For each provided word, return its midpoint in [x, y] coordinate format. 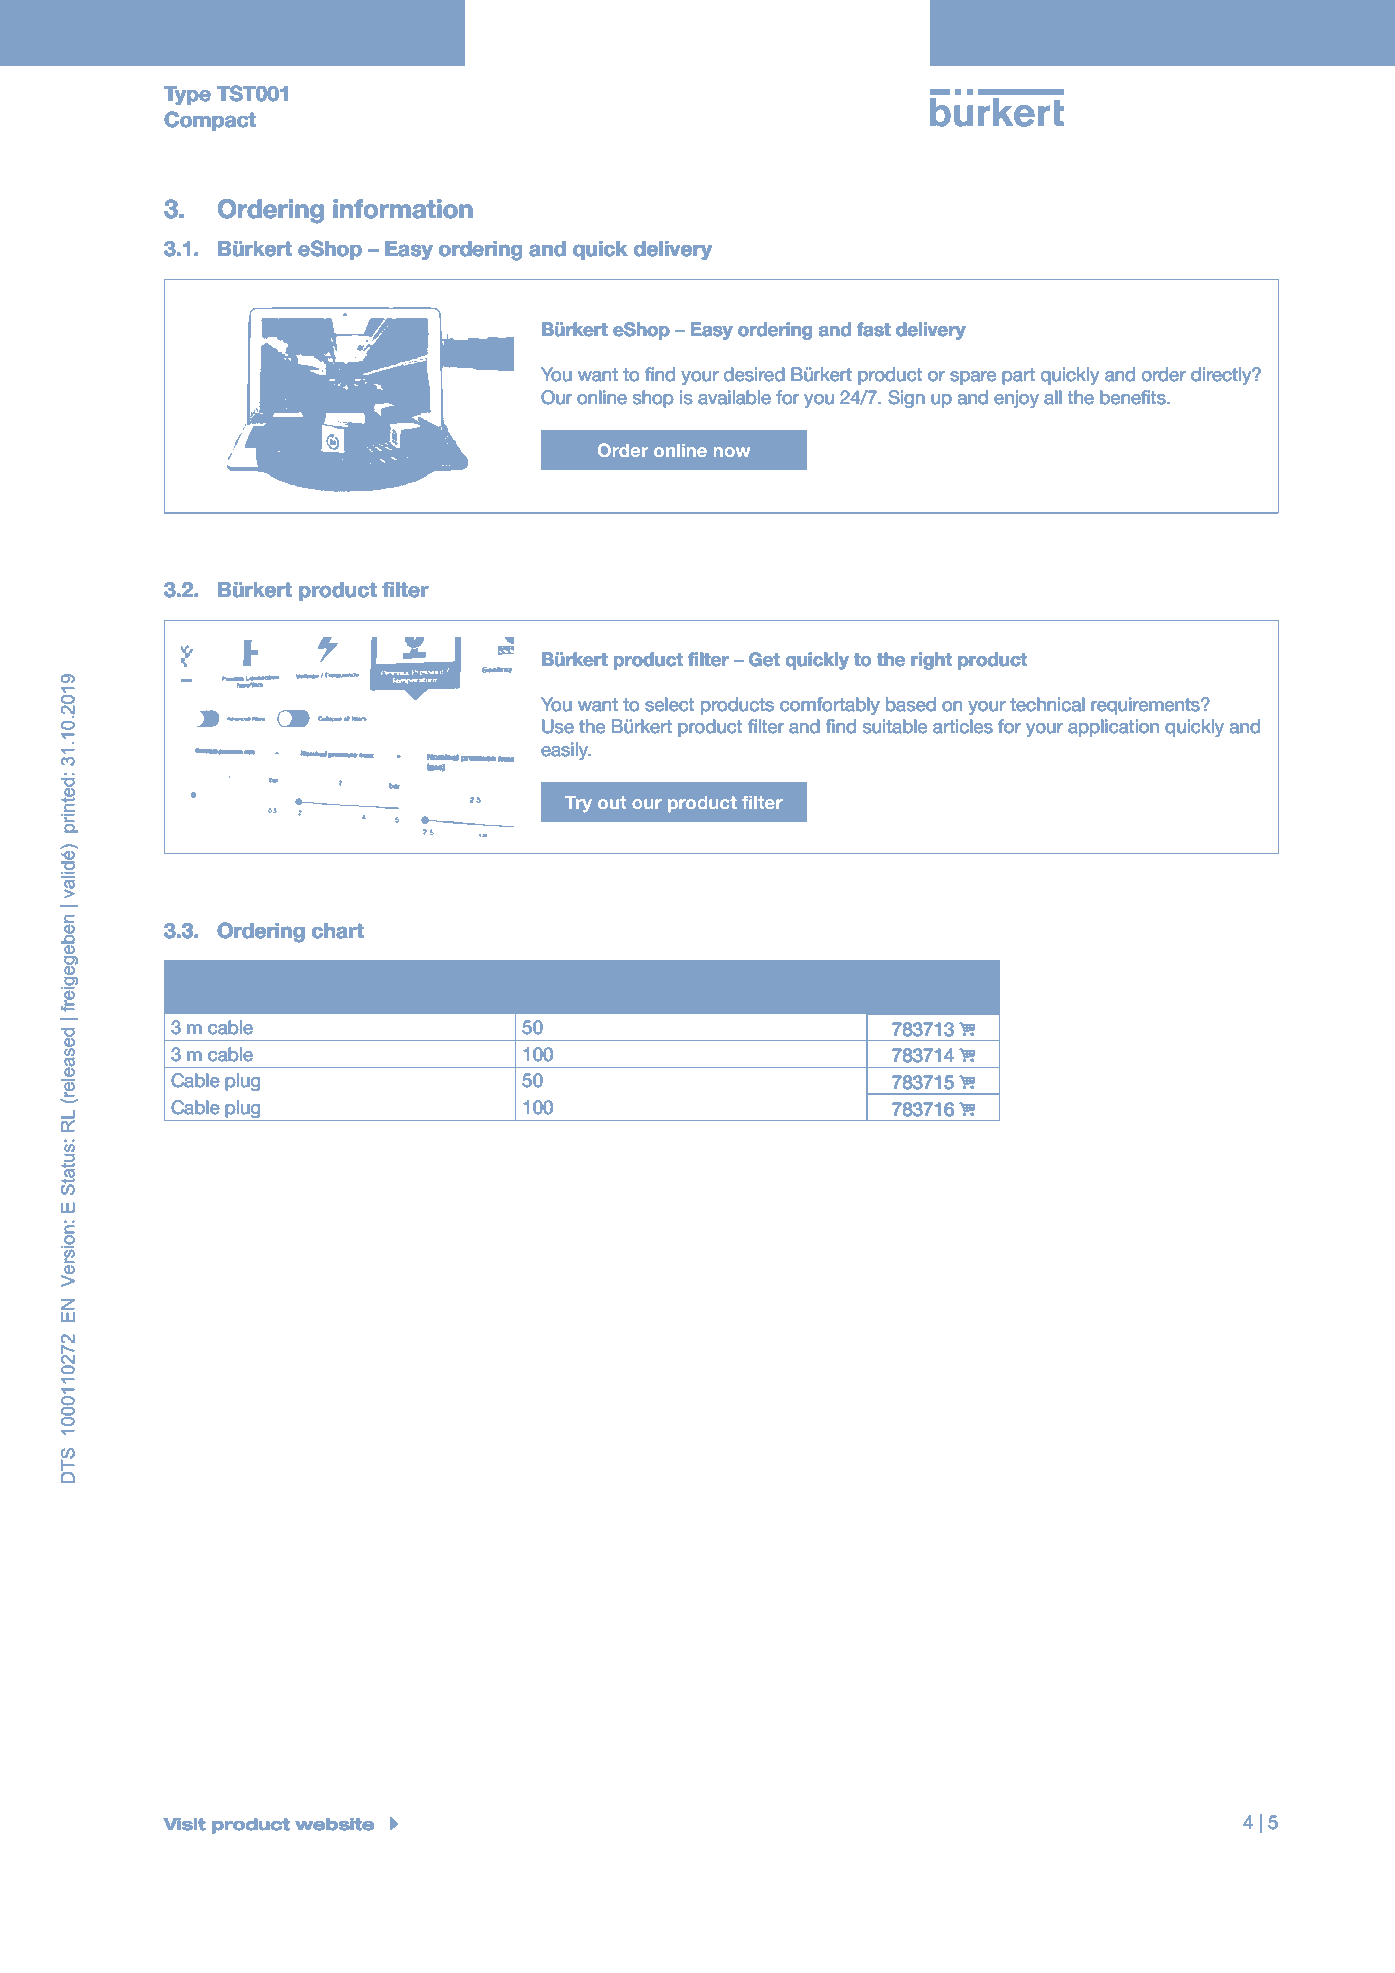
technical [1047, 704]
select [669, 704]
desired [754, 374]
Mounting [564, 976]
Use [558, 726]
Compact [210, 121]
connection [309, 974]
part [1018, 376]
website [334, 1824]
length [640, 976]
